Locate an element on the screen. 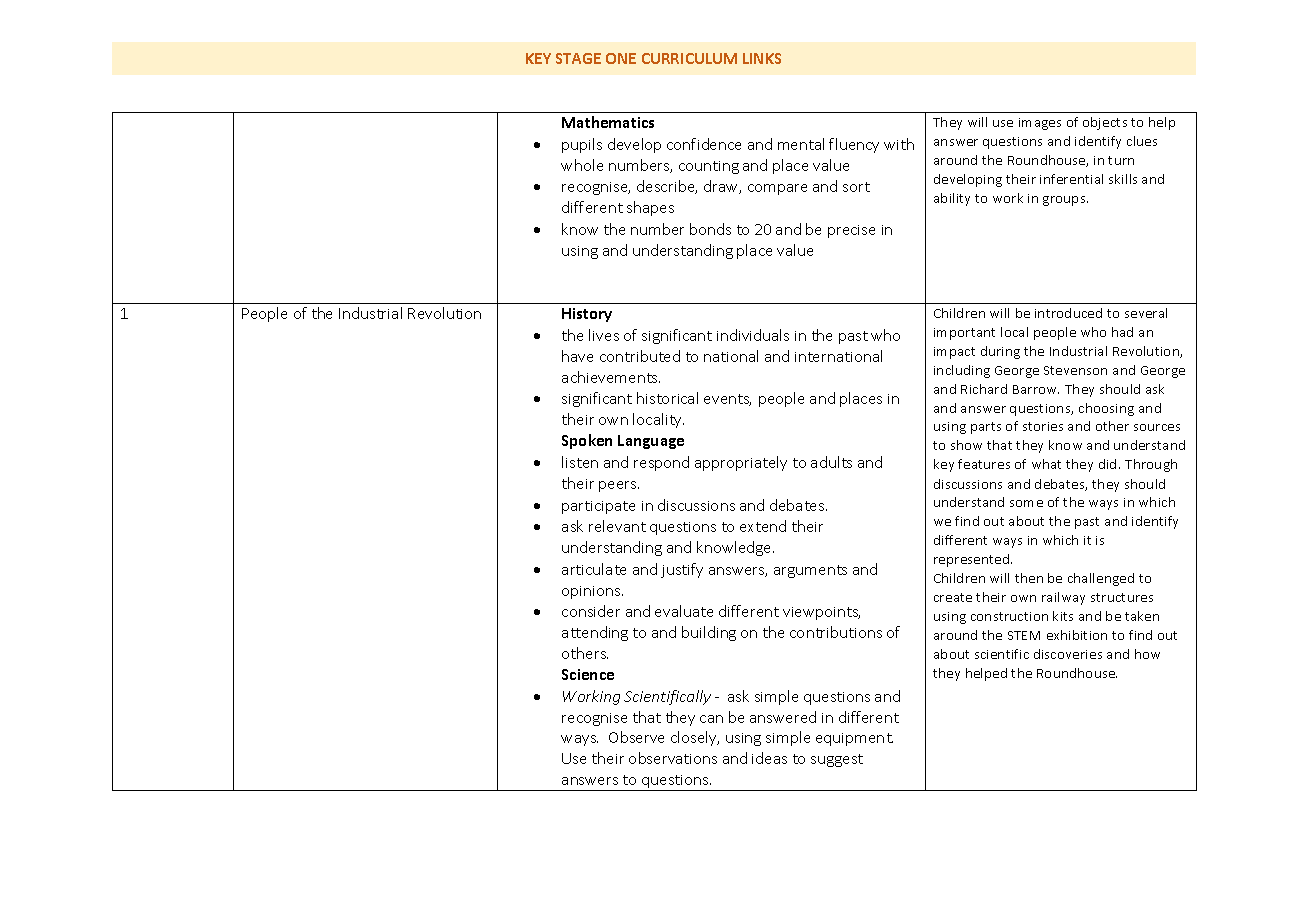 This screenshot has height=924, width=1308. arguments is located at coordinates (810, 571).
